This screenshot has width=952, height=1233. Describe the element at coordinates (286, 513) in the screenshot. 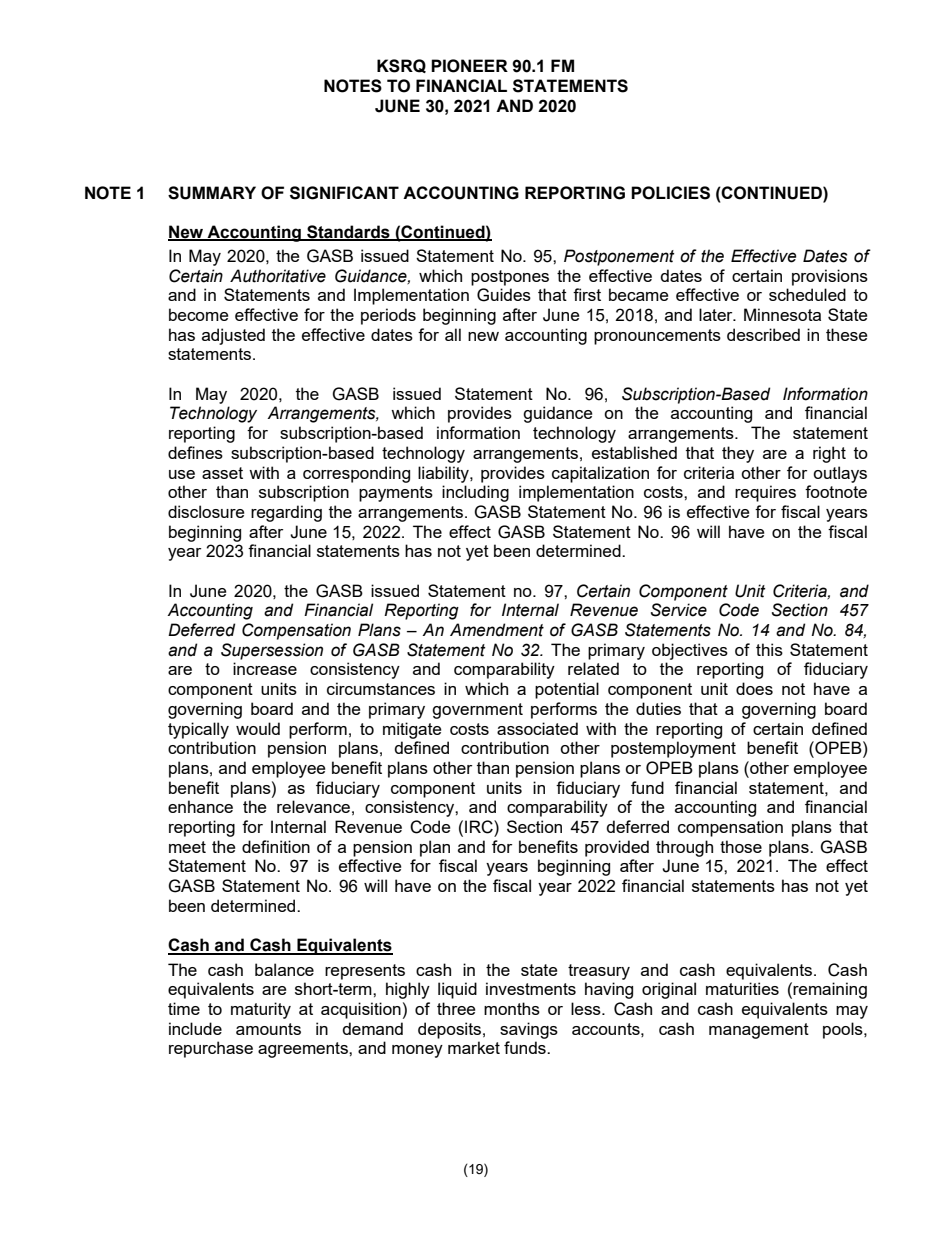

I see `regarding` at that location.
